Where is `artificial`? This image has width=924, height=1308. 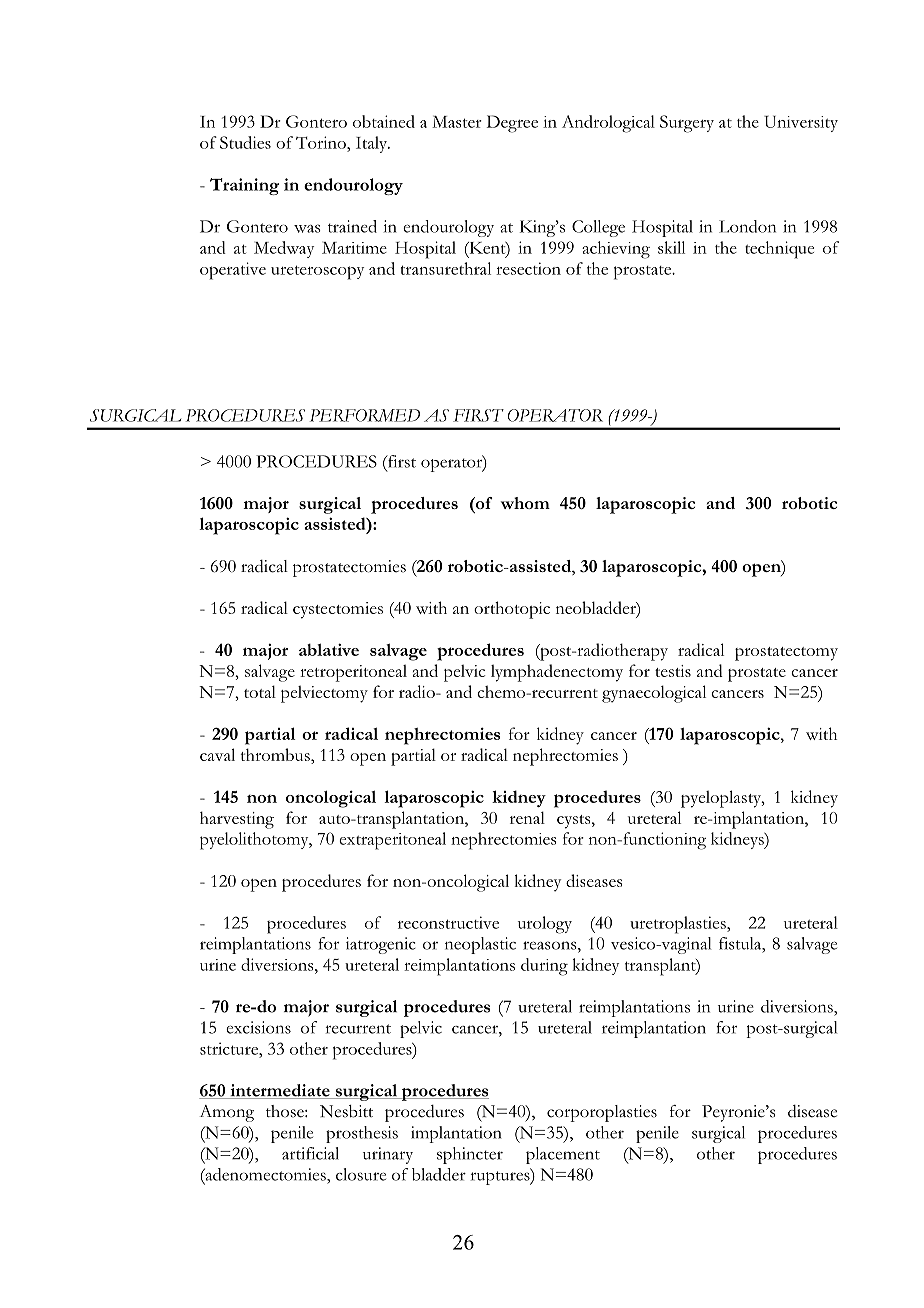 artificial is located at coordinates (310, 1153).
